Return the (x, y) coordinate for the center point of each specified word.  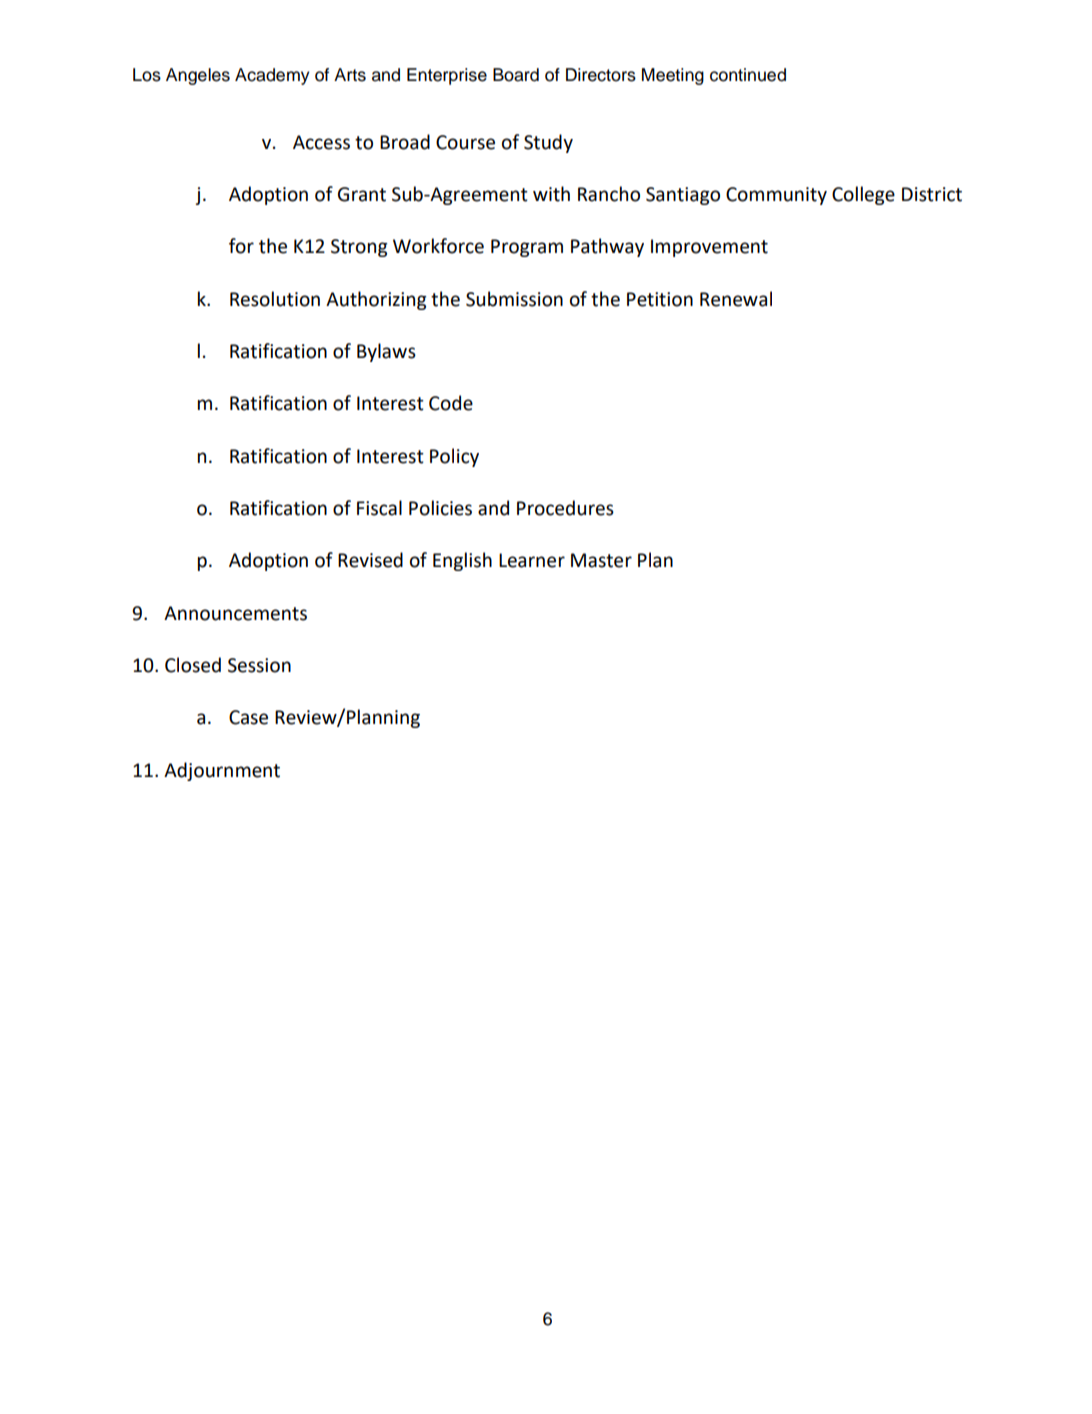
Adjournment (222, 771)
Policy (454, 457)
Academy (272, 76)
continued (748, 75)
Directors (601, 75)
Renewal (736, 299)
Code (451, 403)
